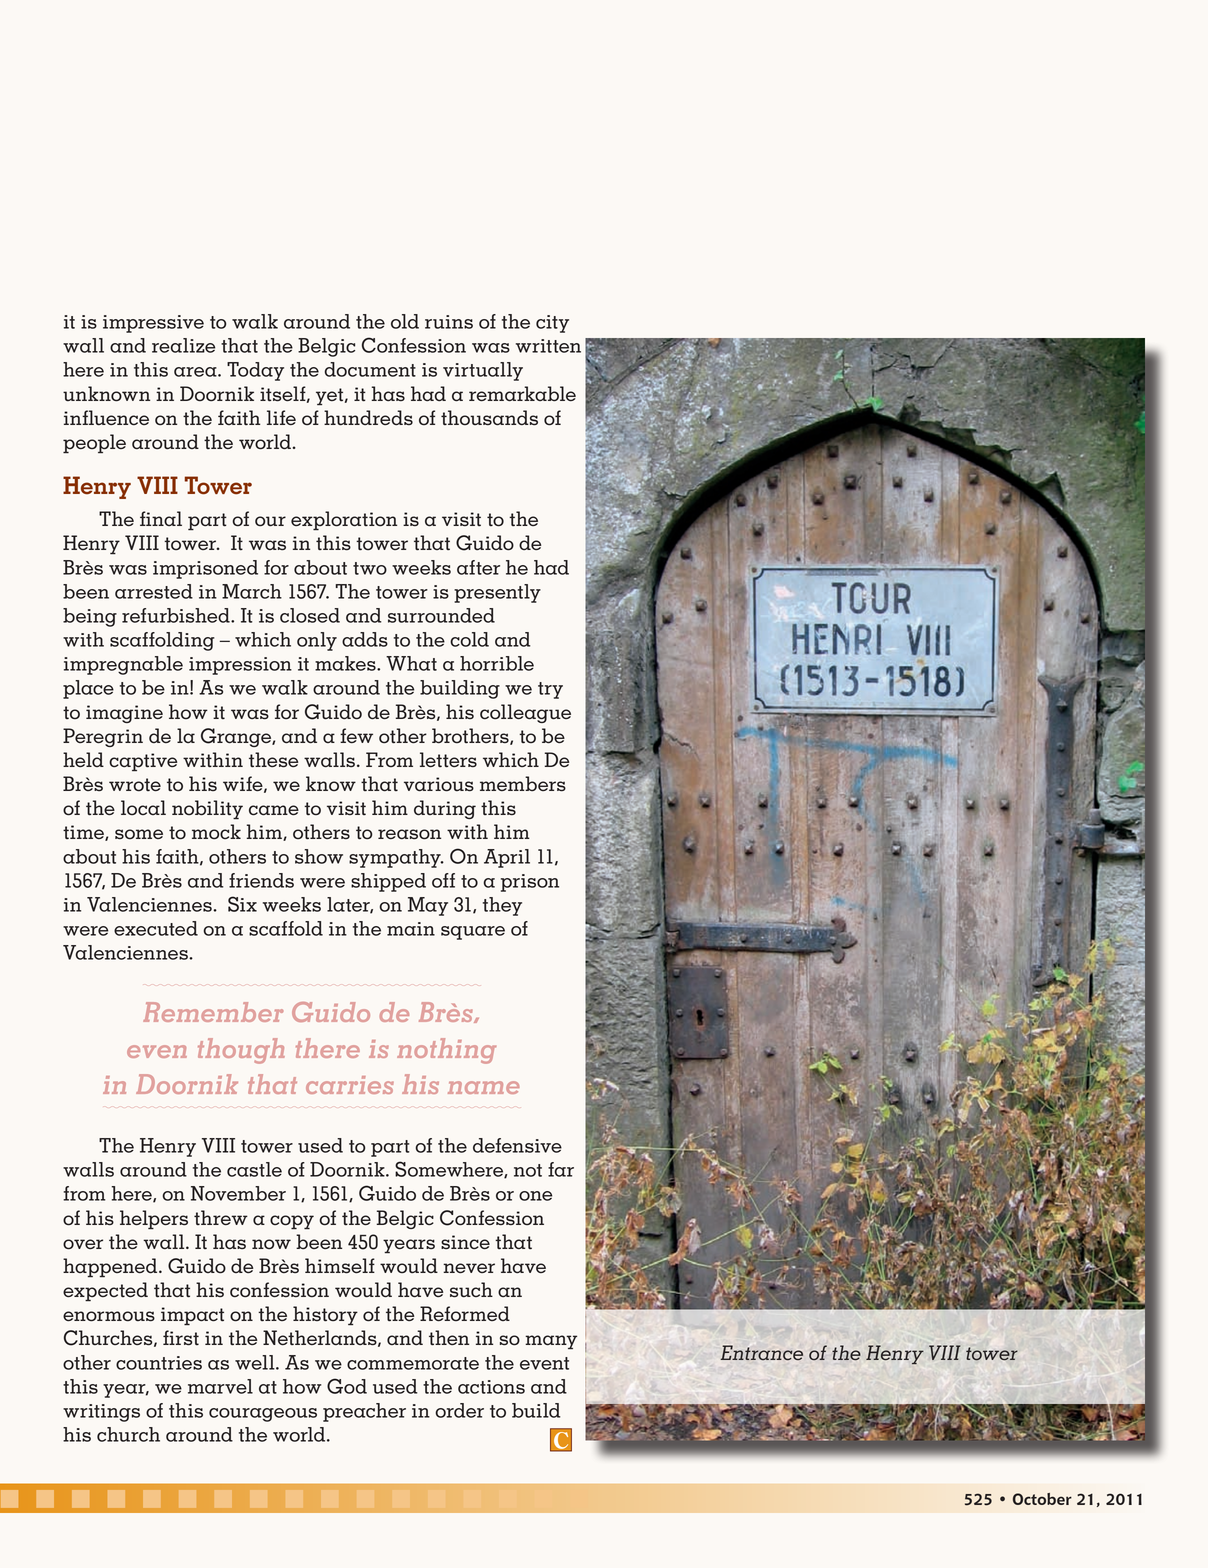  Describe the element at coordinates (183, 345) in the screenshot. I see `realize` at that location.
